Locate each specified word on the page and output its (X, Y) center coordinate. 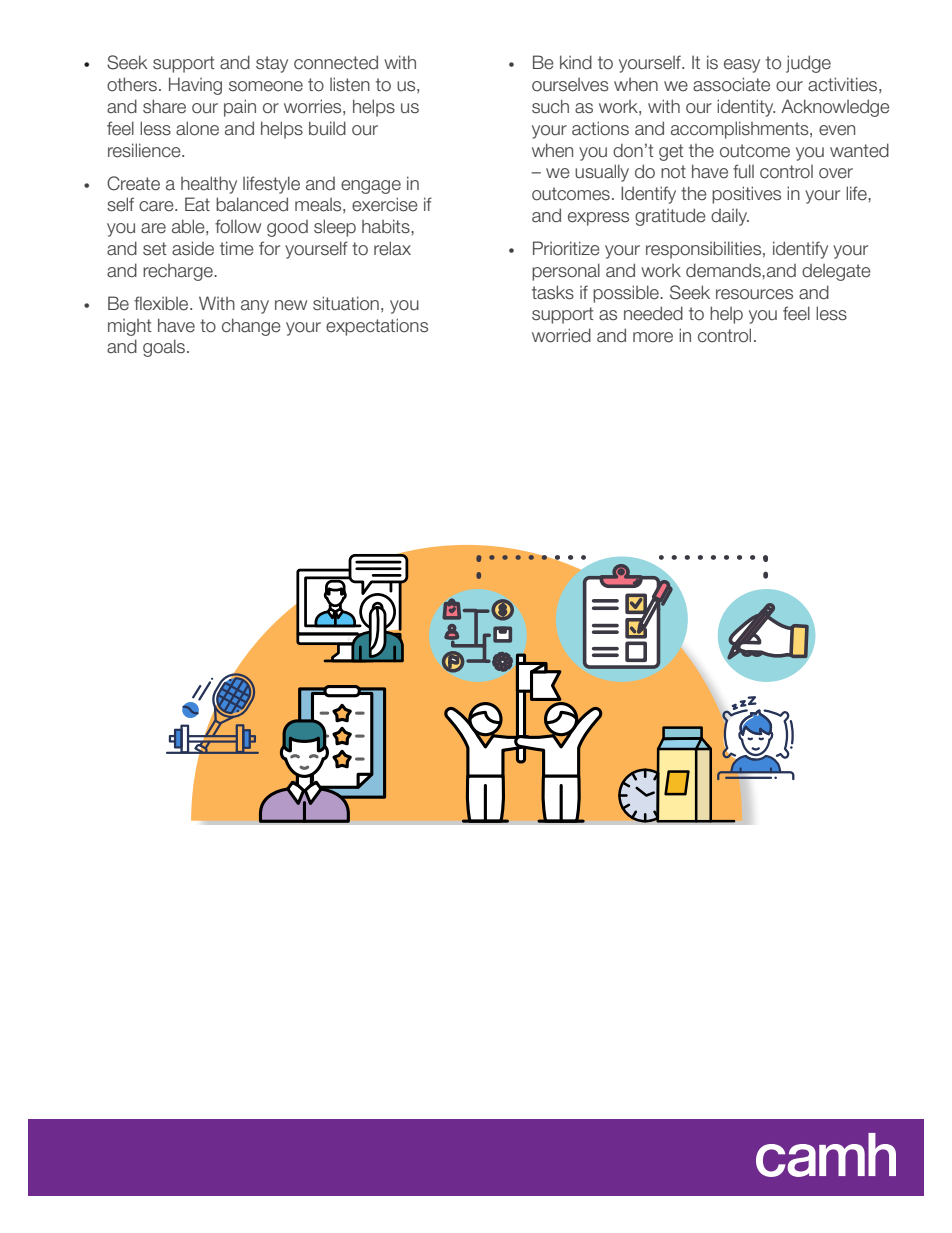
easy (742, 66)
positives (746, 195)
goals (164, 348)
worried (561, 335)
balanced (252, 204)
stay (272, 64)
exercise (385, 204)
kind (576, 62)
